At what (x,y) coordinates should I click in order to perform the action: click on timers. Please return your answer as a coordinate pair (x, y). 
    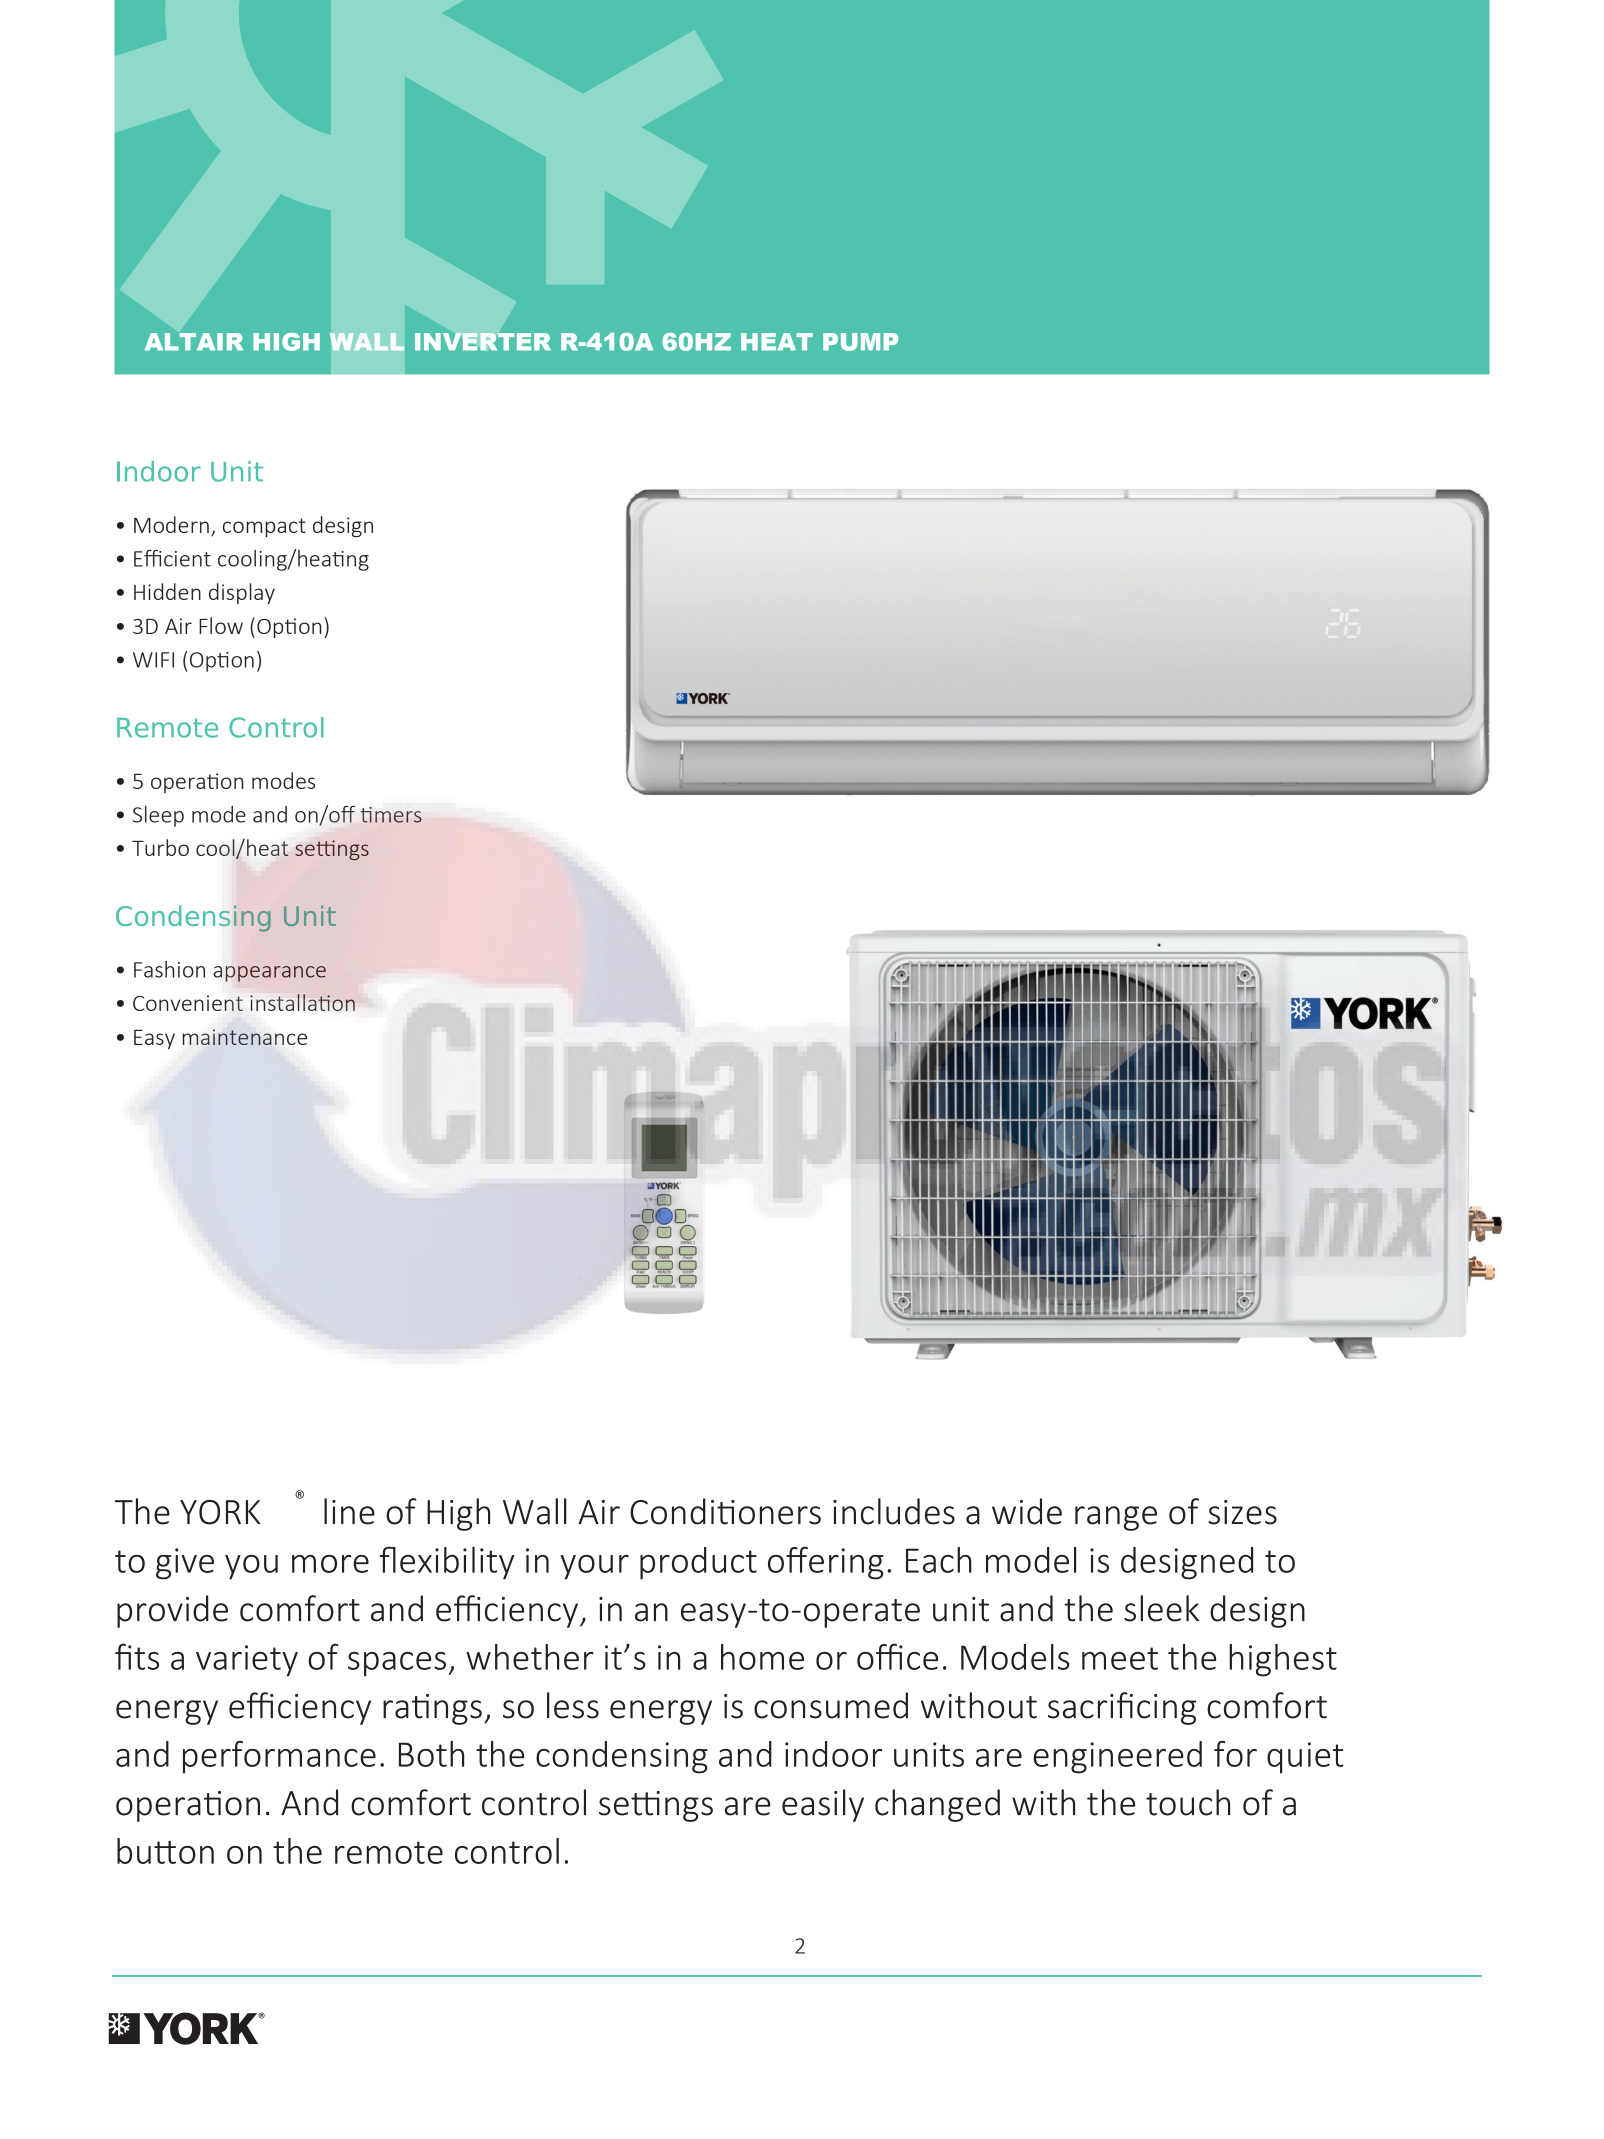
    Looking at the image, I should click on (391, 815).
